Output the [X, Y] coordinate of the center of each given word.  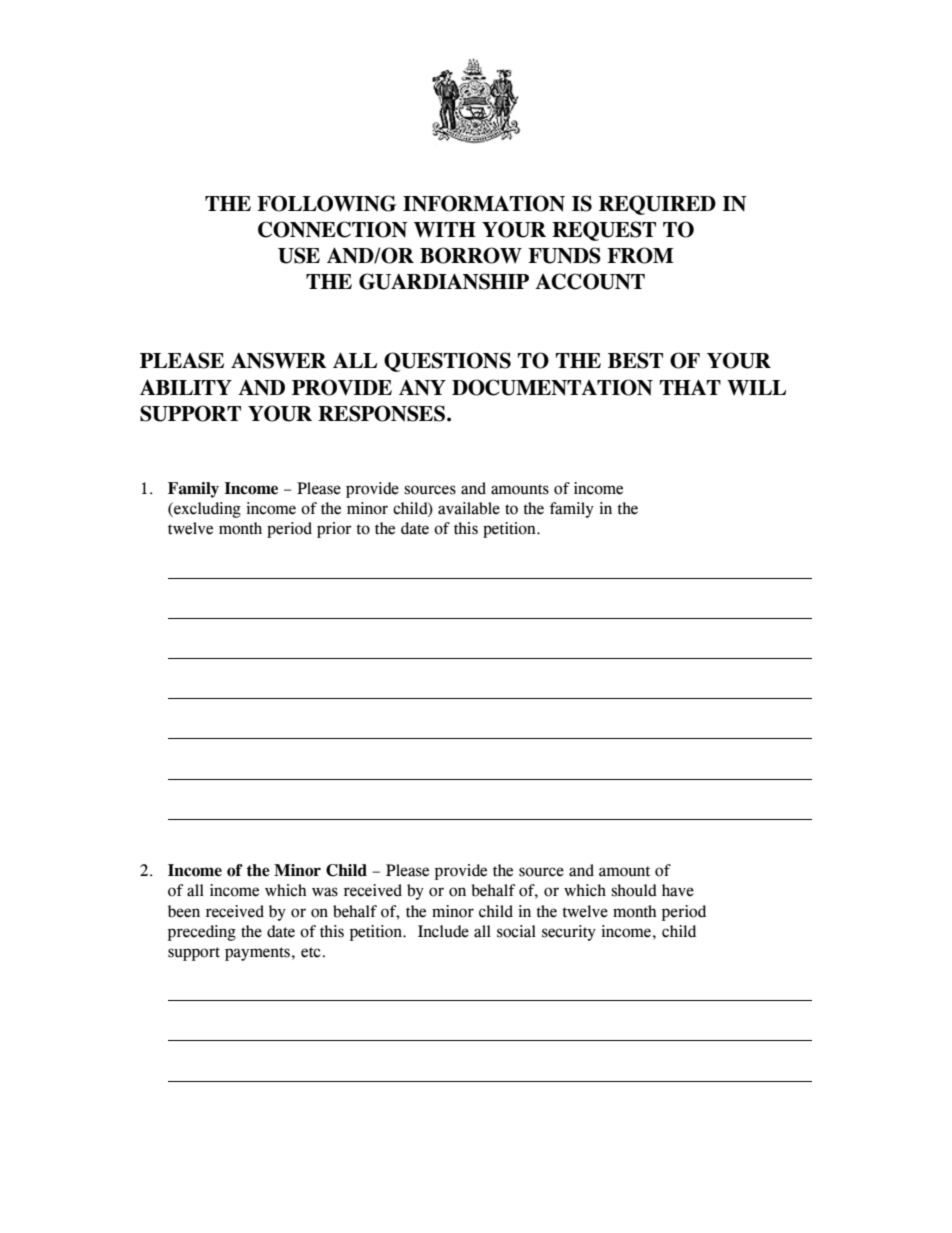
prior [334, 530]
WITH [445, 230]
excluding [206, 510]
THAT [690, 387]
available [469, 508]
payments [257, 954]
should [634, 890]
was [325, 892]
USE [299, 255]
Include [443, 931]
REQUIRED [657, 205]
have [678, 890]
